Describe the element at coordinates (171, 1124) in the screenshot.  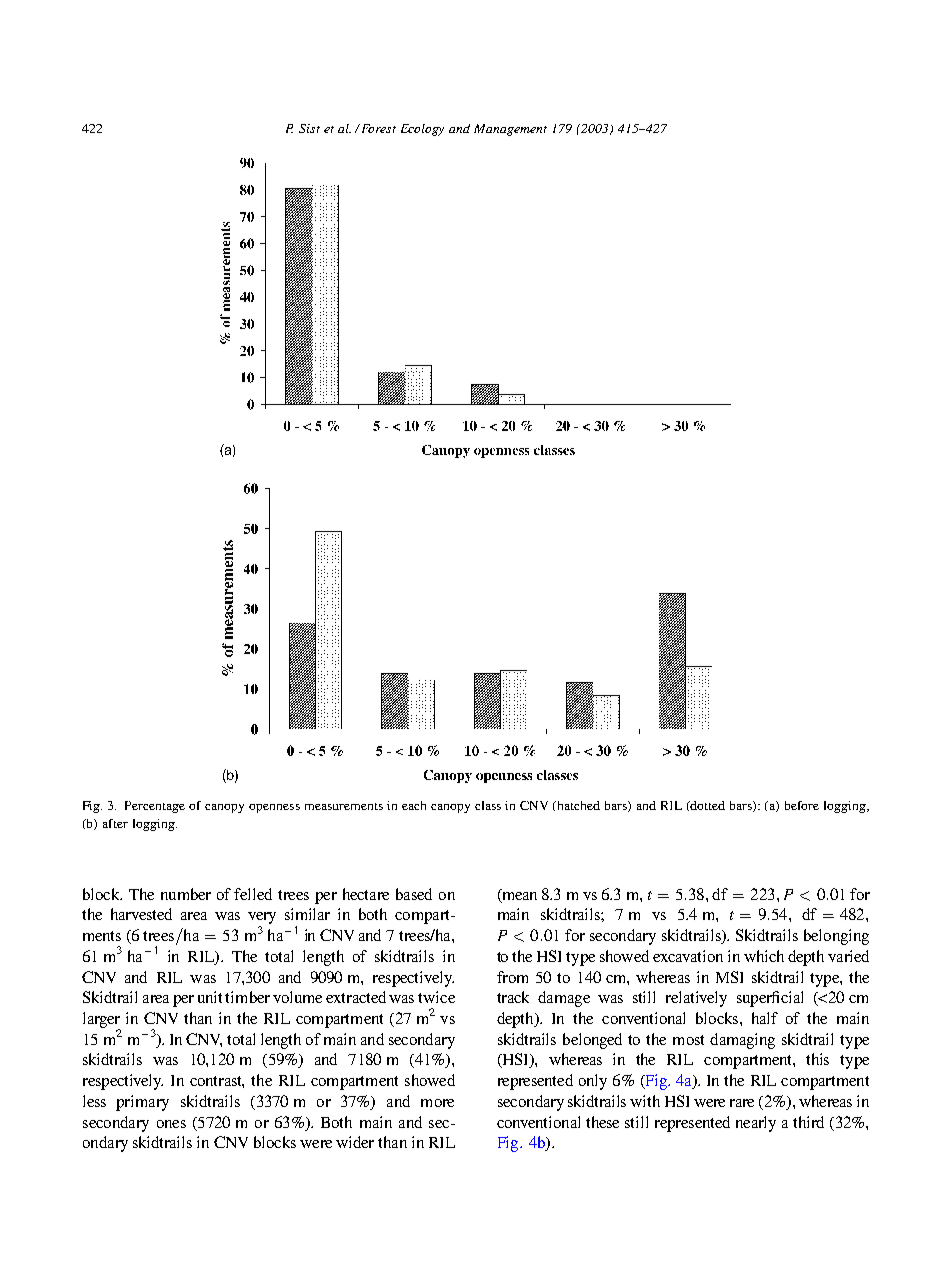
I see `ones` at that location.
